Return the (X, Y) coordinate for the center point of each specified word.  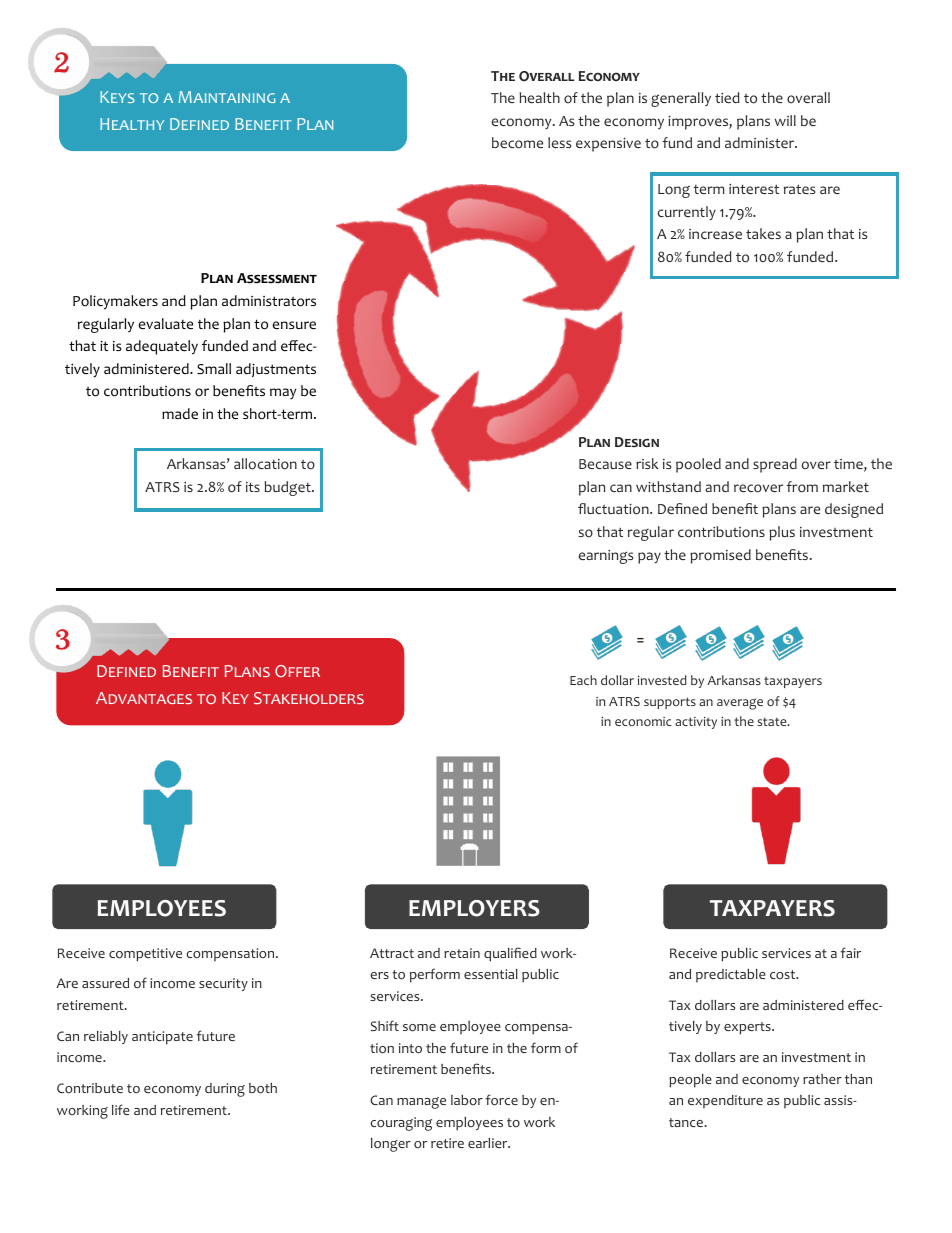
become (517, 143)
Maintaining (227, 97)
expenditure (725, 1101)
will (785, 120)
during (225, 1090)
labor (467, 1100)
